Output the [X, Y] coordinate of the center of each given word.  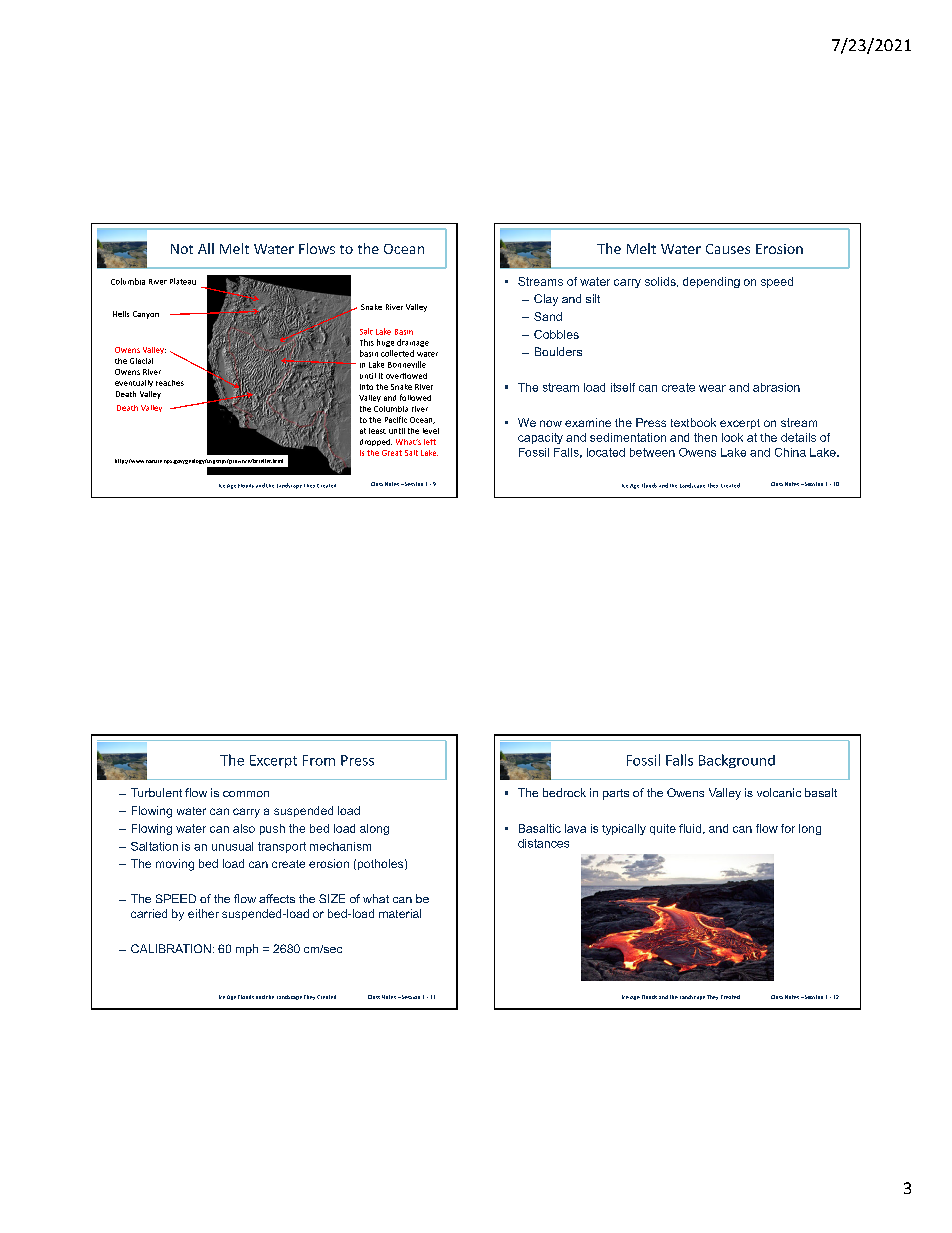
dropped [376, 442]
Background [737, 761]
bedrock [564, 792]
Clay [546, 300]
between [652, 452]
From [319, 760]
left [430, 442]
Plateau [183, 281]
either [203, 913]
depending [711, 282]
